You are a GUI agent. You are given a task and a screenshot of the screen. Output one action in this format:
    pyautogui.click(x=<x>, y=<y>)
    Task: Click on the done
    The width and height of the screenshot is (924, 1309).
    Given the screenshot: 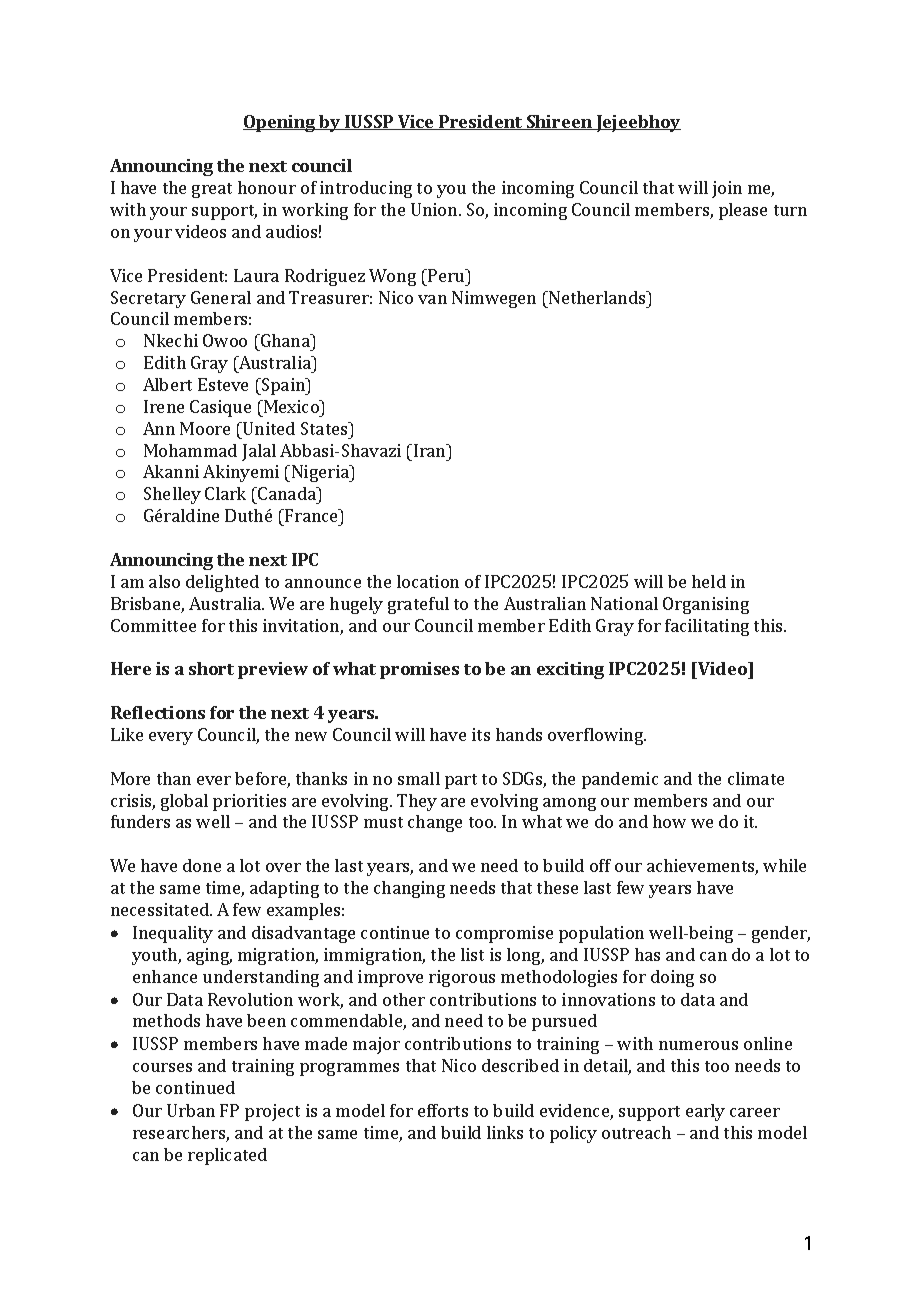 What is the action you would take?
    pyautogui.click(x=202, y=865)
